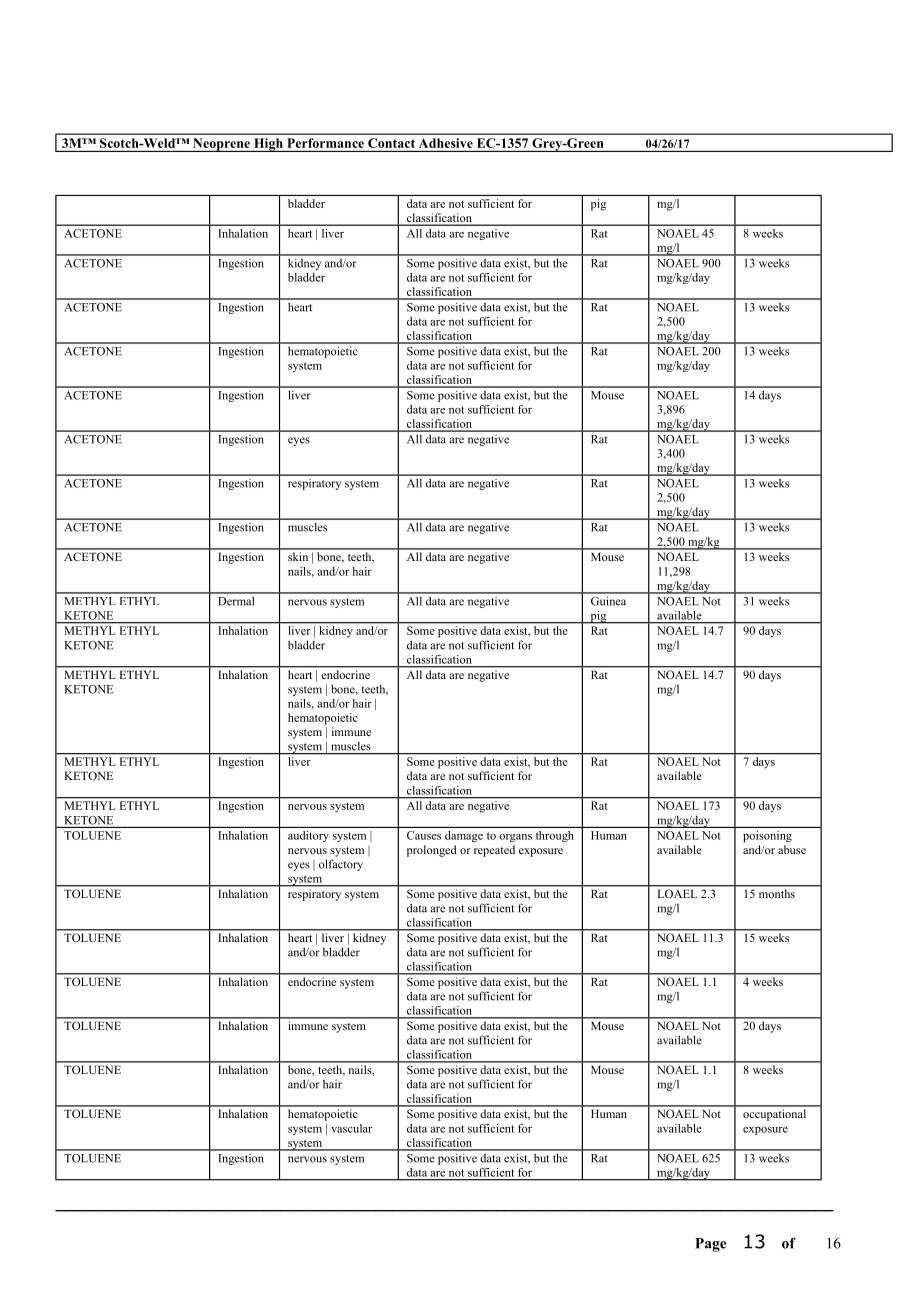 The height and width of the screenshot is (1308, 924). I want to click on vascular, so click(351, 1128).
